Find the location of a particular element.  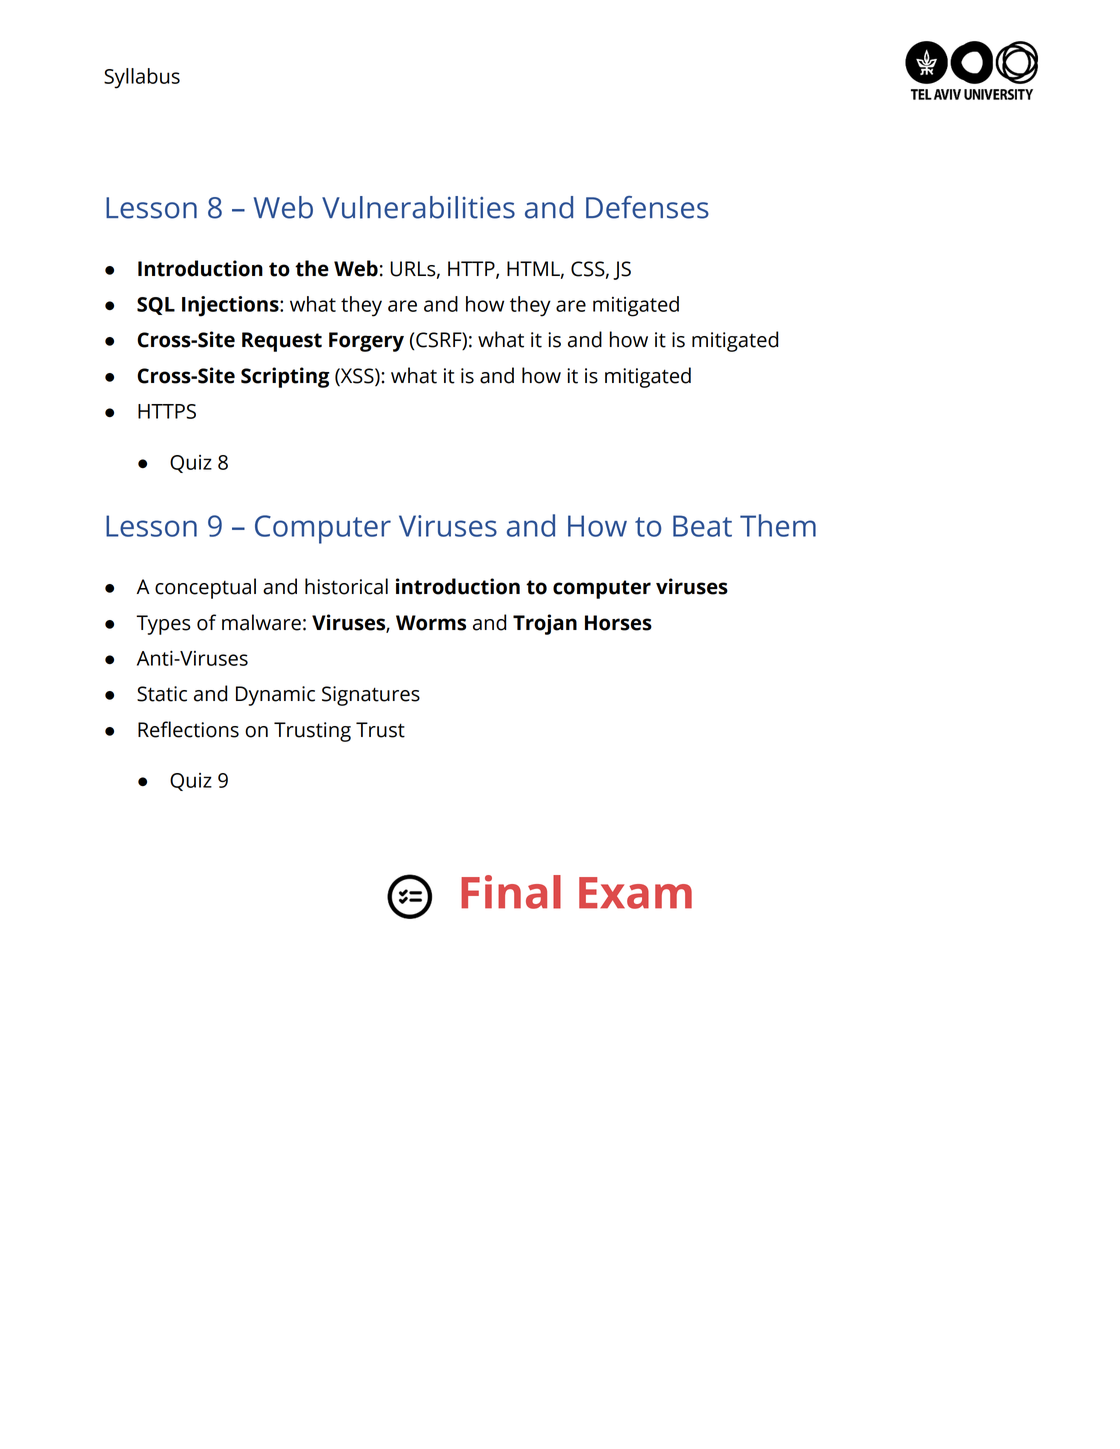

Exam is located at coordinates (635, 893).
